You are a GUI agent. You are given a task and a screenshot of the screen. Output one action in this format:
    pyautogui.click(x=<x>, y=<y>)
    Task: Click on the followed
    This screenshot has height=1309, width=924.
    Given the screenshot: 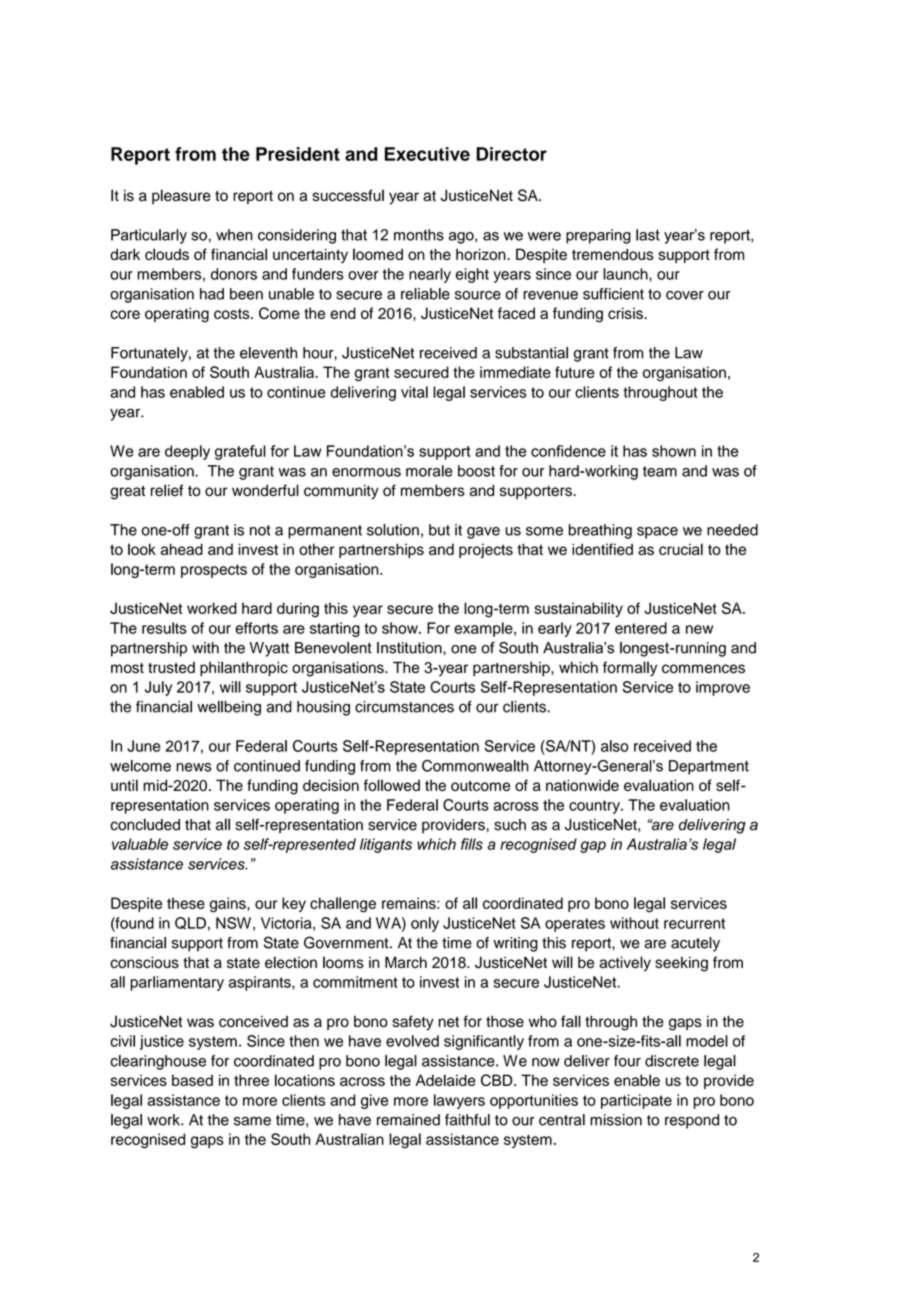 What is the action you would take?
    pyautogui.click(x=392, y=785)
